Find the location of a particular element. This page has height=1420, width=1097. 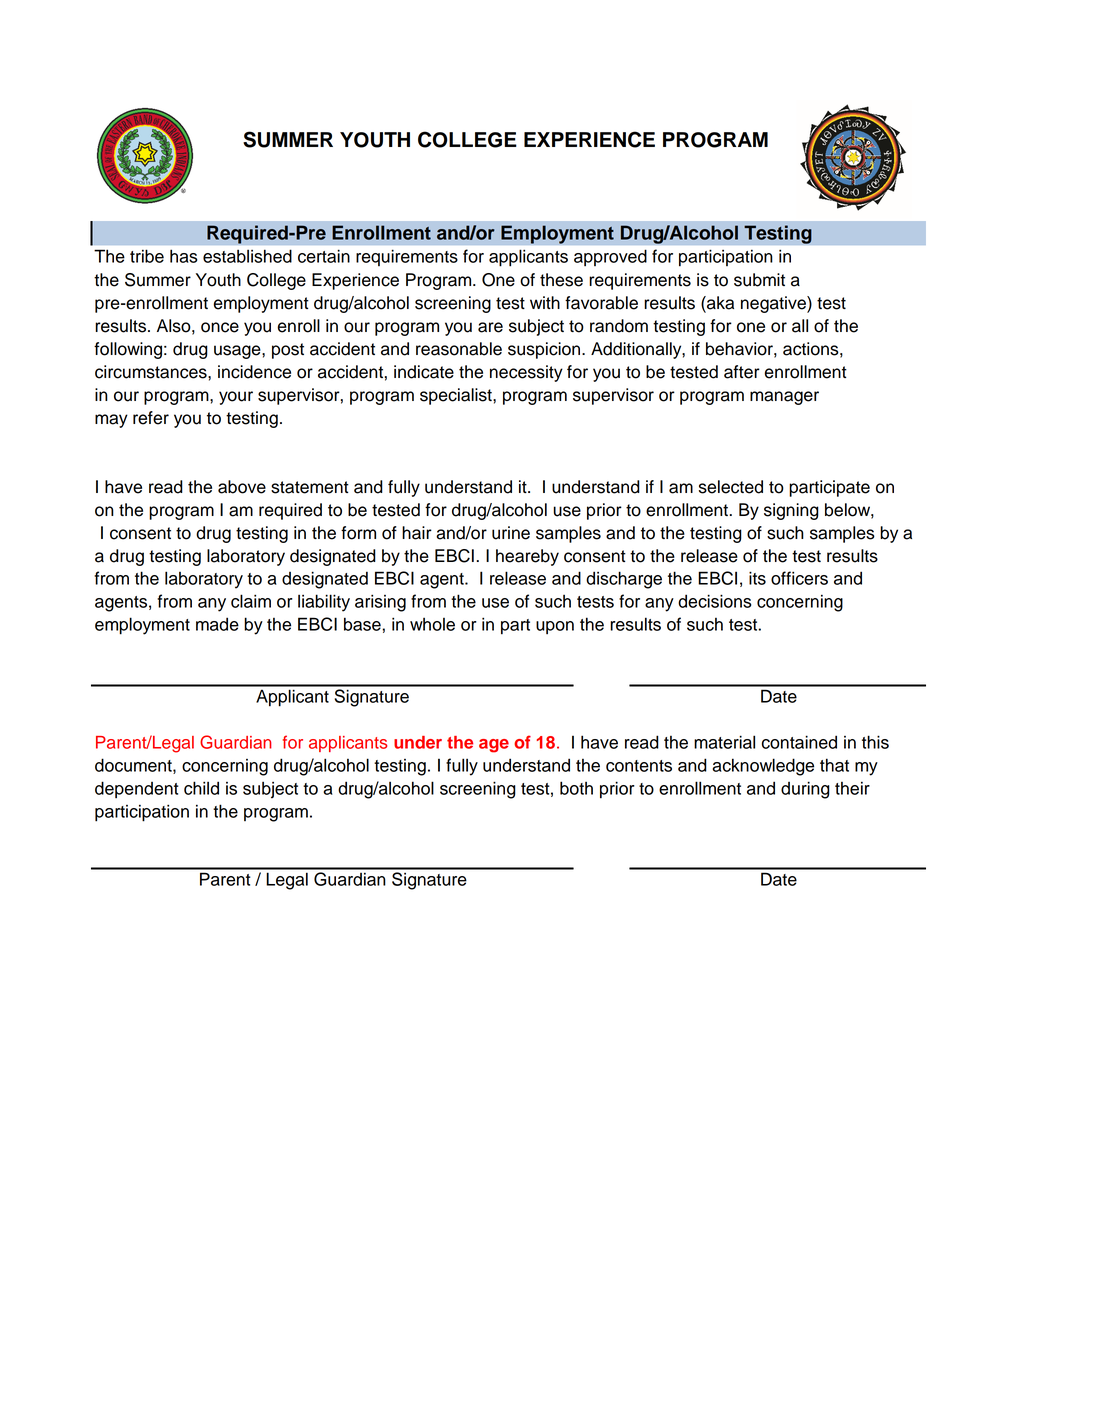

acknowledge is located at coordinates (763, 767).
